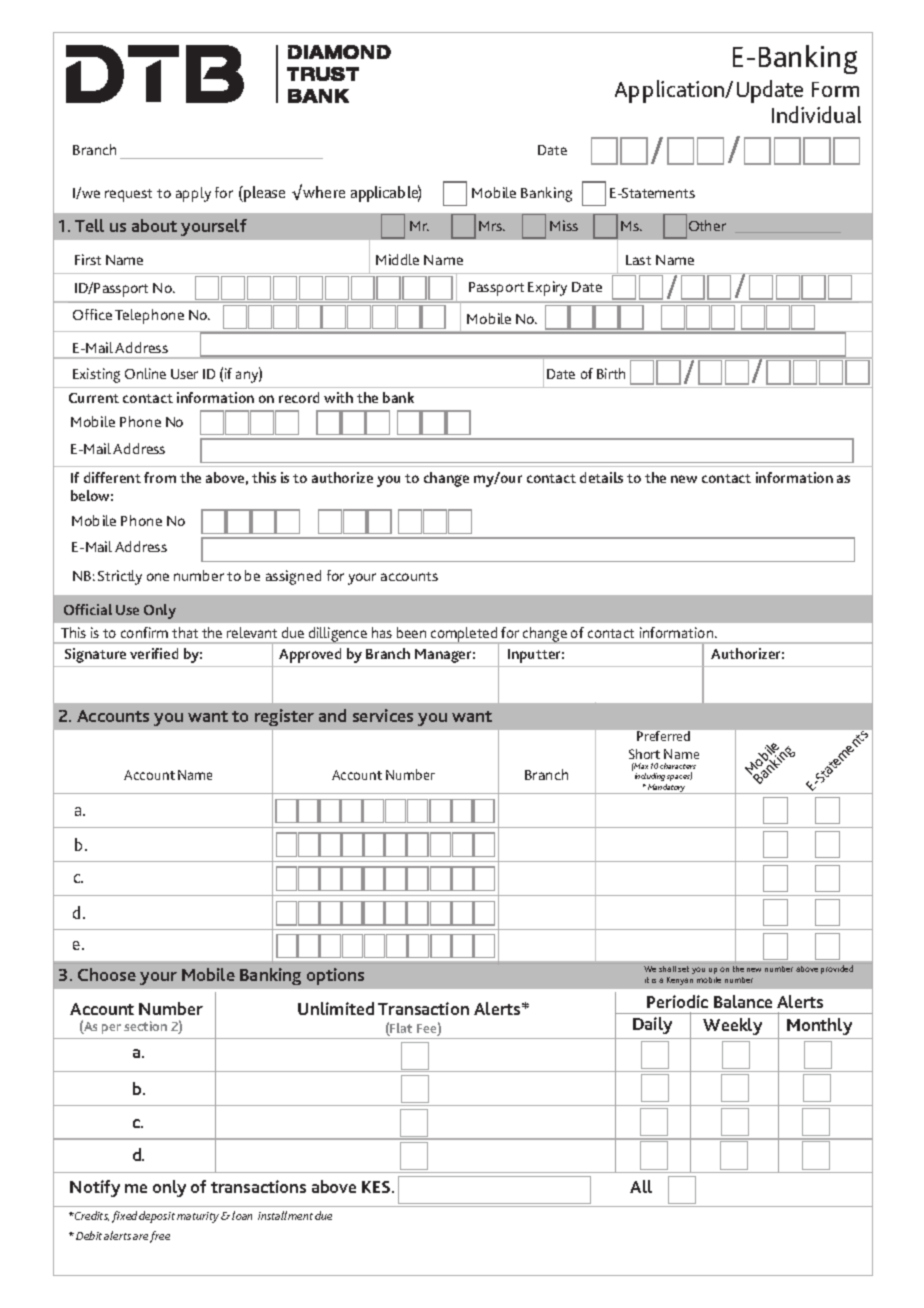 This screenshot has height=1308, width=924. I want to click on from, so click(160, 477).
